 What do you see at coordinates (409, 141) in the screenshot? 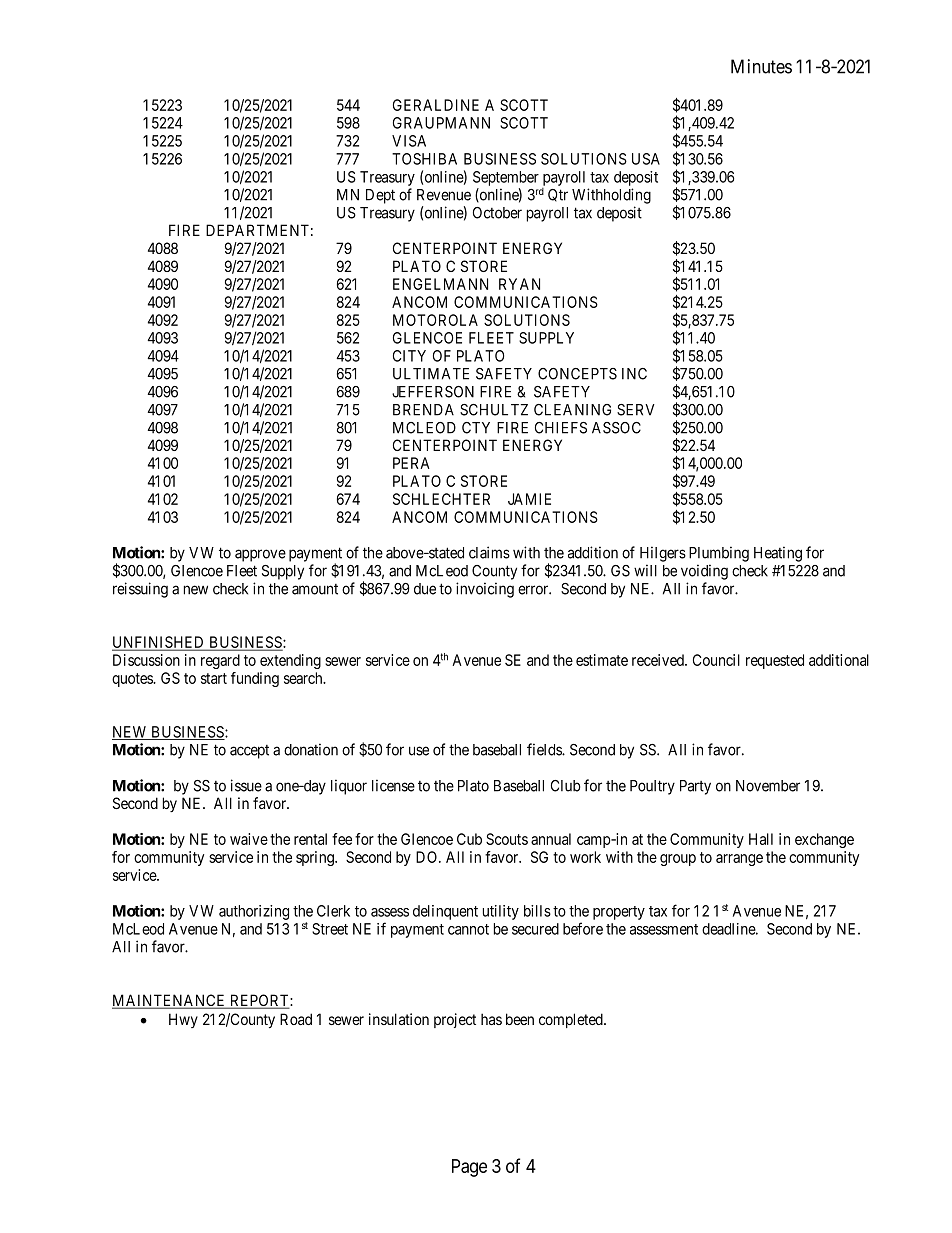
I see `VISA` at bounding box center [409, 141].
